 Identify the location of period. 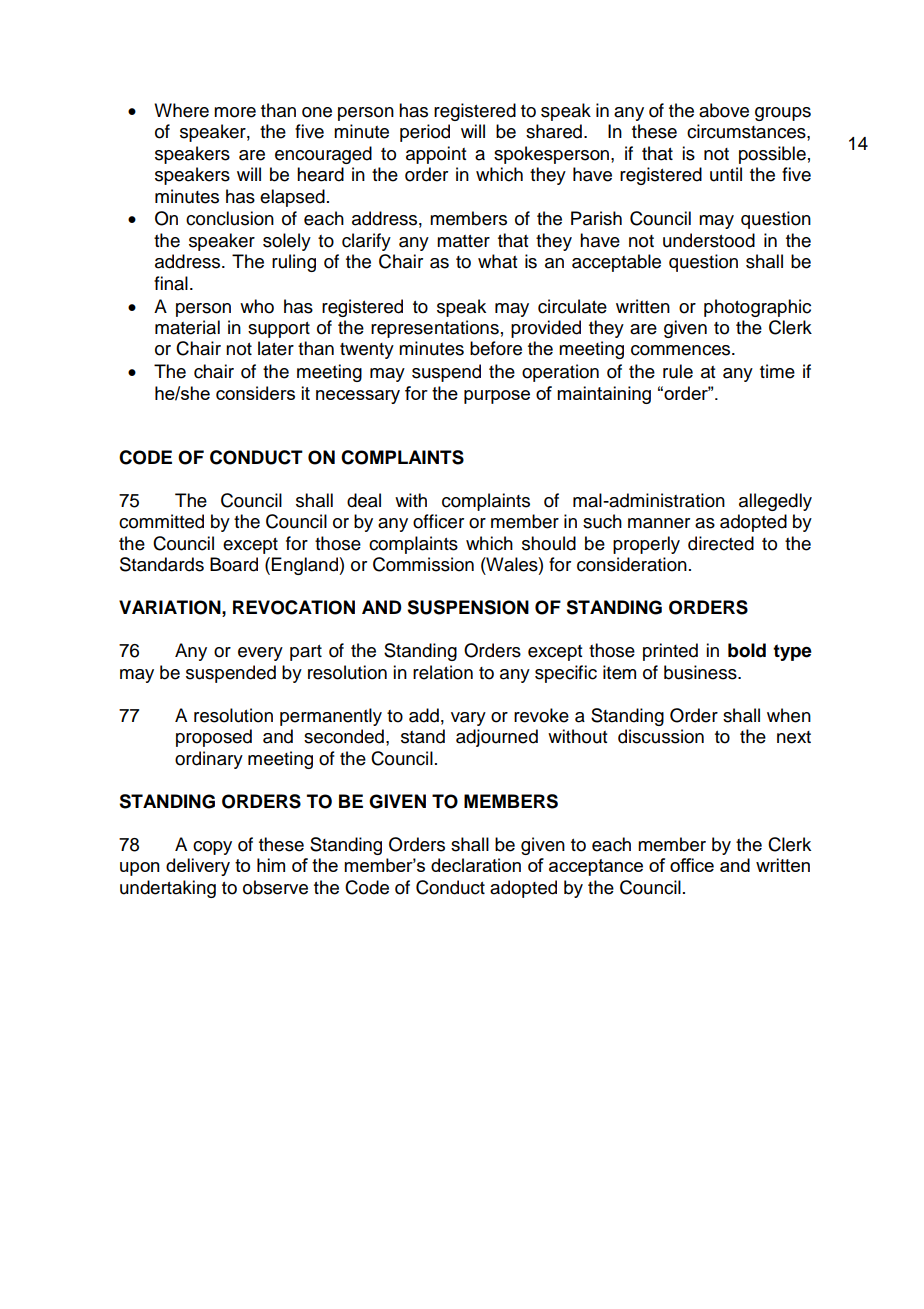
(425, 133).
